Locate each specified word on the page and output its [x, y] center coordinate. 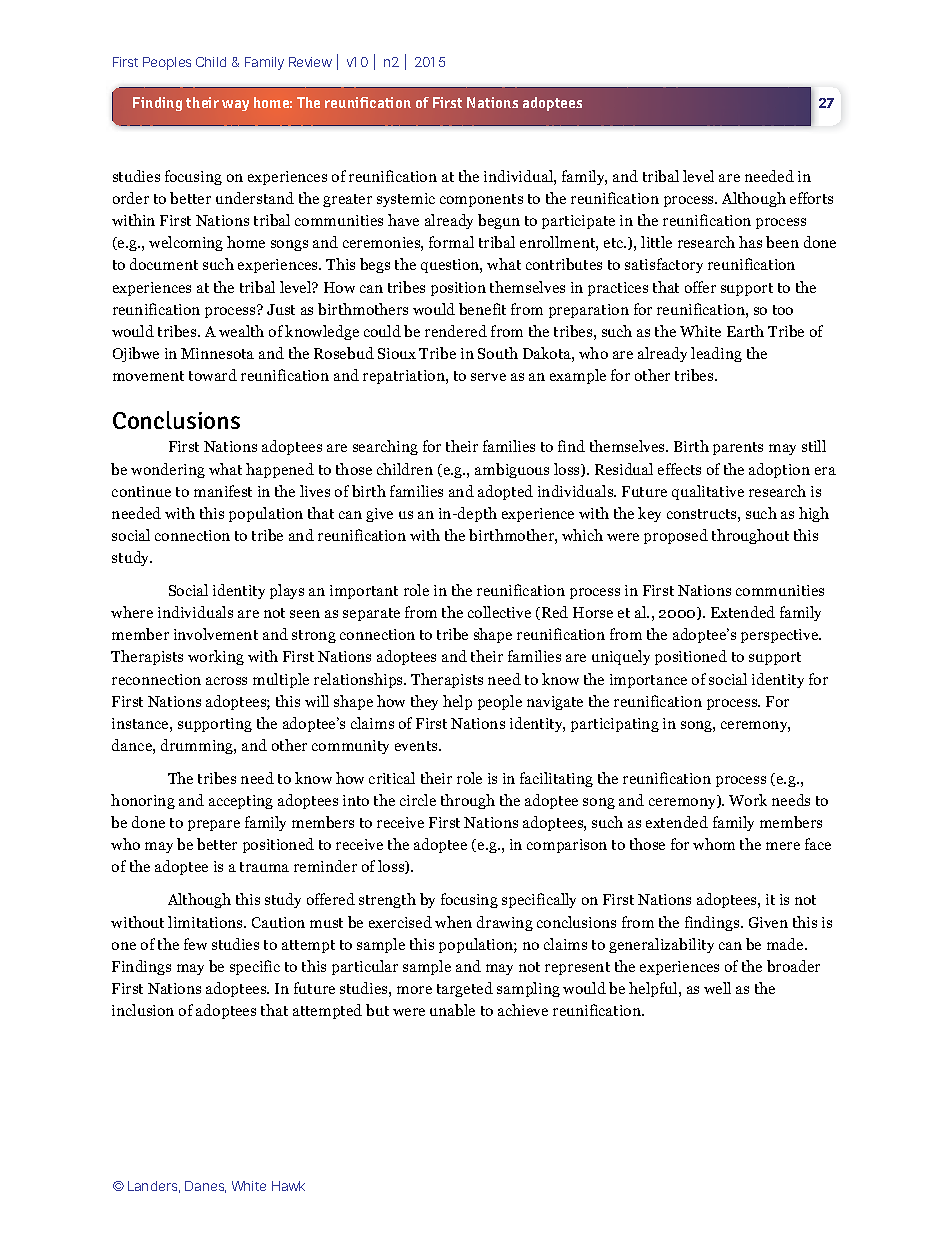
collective [499, 612]
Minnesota [217, 353]
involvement [216, 634]
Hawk [288, 1186]
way [235, 105]
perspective [781, 636]
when [453, 922]
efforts [811, 198]
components [481, 200]
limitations [206, 922]
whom [714, 844]
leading [716, 354]
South [498, 353]
